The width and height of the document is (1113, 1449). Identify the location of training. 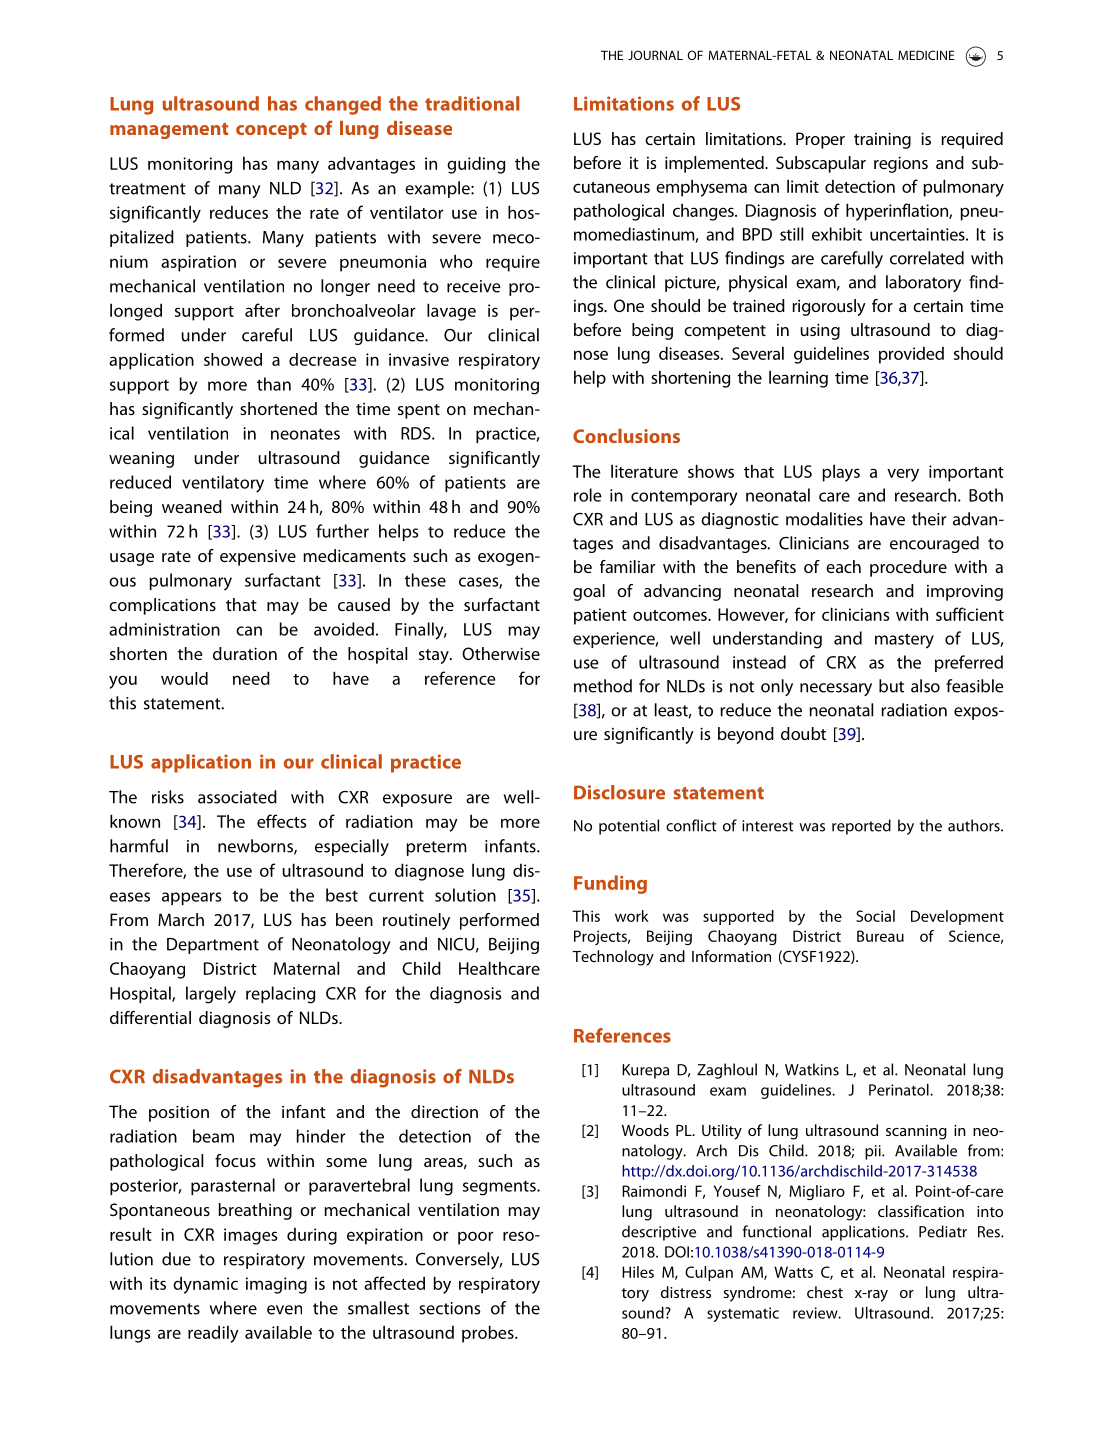
(882, 140).
